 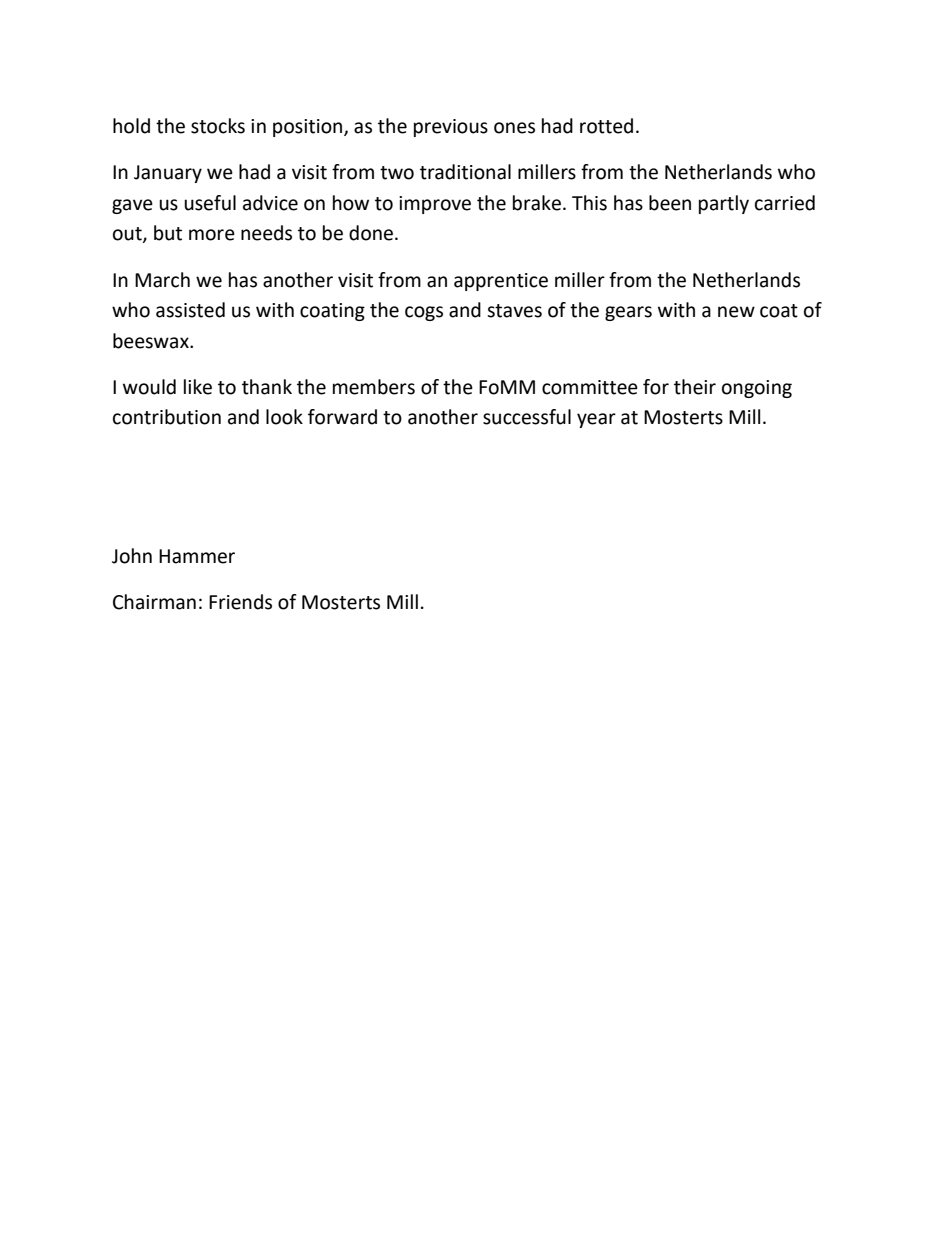 What do you see at coordinates (757, 389) in the screenshot?
I see `ongoing` at bounding box center [757, 389].
